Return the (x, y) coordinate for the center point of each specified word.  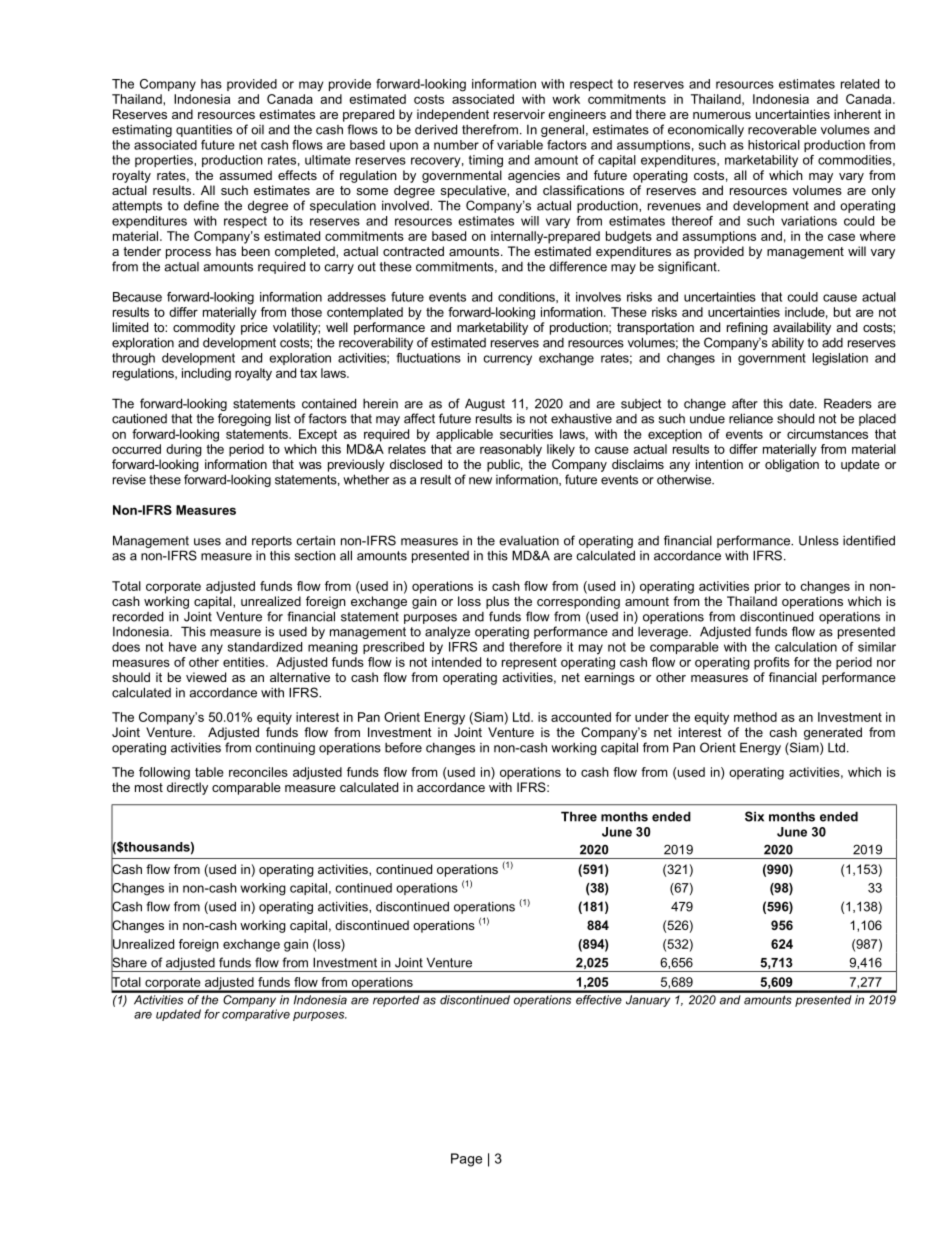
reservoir (519, 114)
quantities (204, 130)
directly (187, 788)
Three (579, 816)
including (206, 374)
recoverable (782, 129)
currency (508, 360)
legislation (840, 359)
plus (497, 602)
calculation (806, 647)
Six (754, 816)
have (183, 647)
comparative (256, 1015)
